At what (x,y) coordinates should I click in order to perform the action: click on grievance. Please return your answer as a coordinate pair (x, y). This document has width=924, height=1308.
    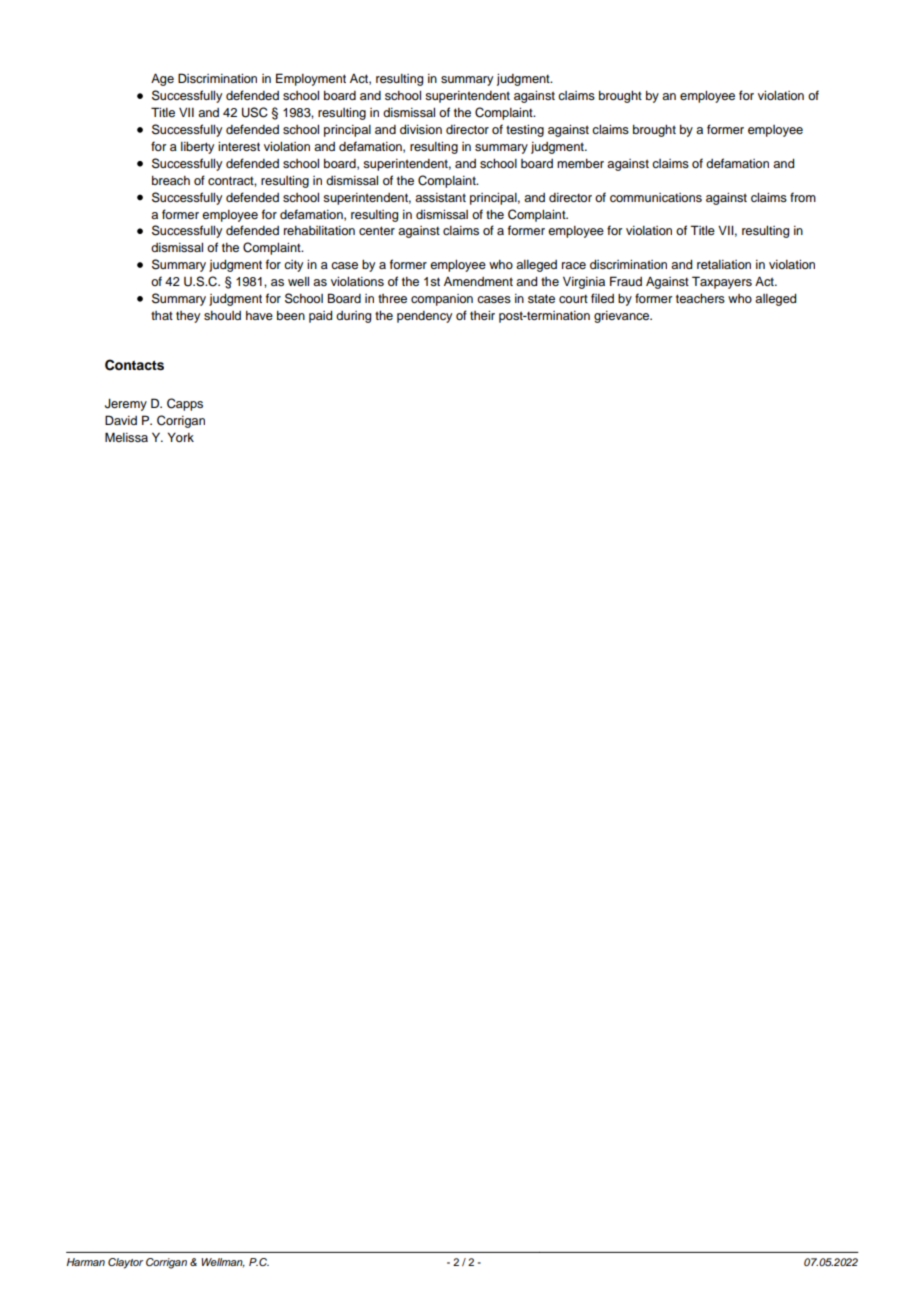
    Looking at the image, I should click on (623, 317).
